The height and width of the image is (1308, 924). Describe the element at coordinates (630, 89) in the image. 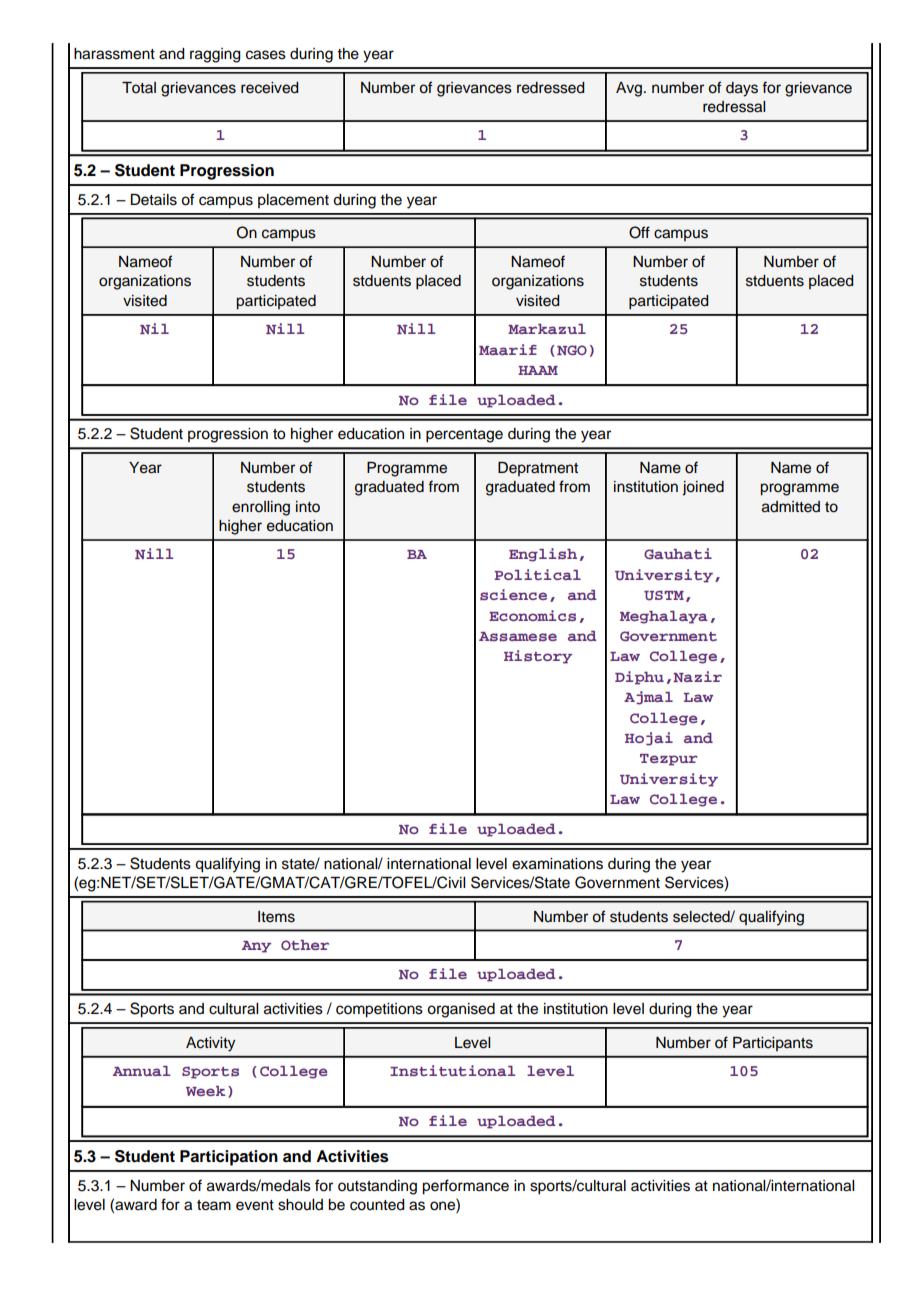

I see `Avg` at that location.
